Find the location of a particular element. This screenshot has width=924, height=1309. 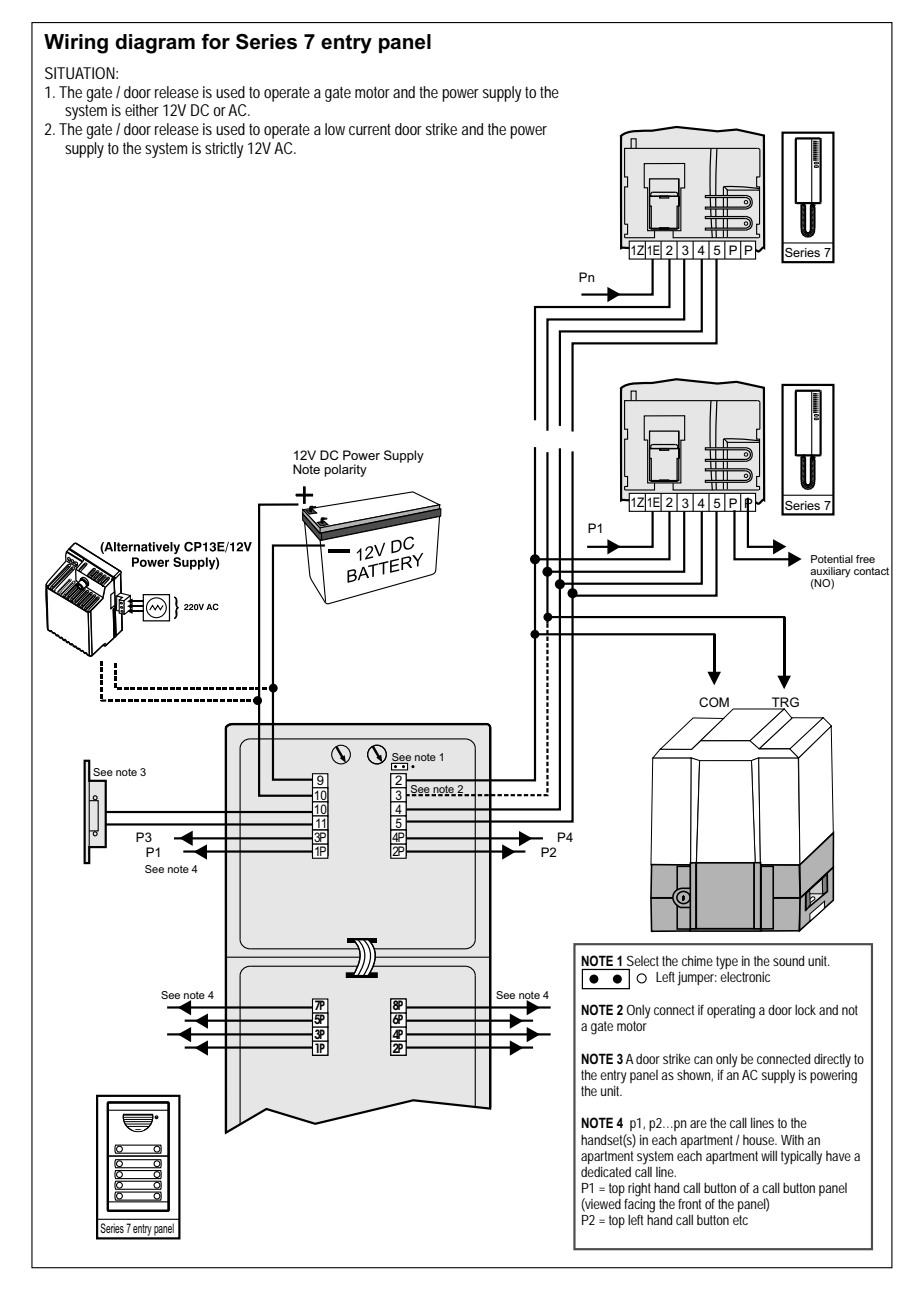

chime is located at coordinates (697, 960).
